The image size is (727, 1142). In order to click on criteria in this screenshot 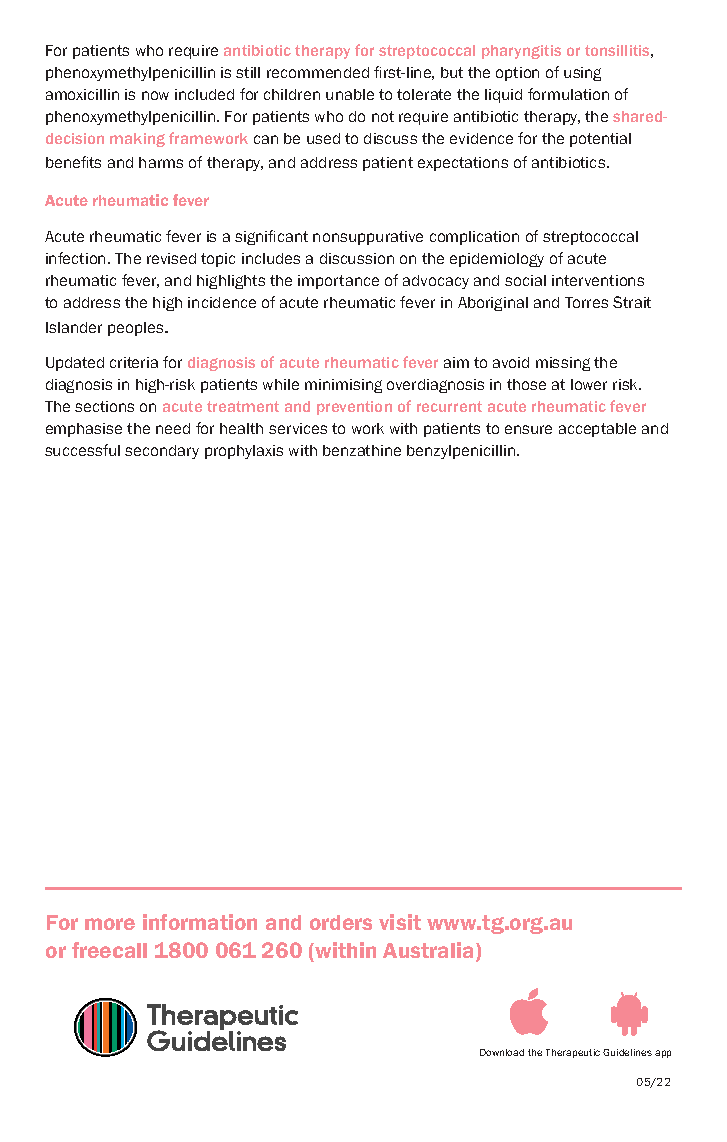, I will do `click(134, 362)`.
